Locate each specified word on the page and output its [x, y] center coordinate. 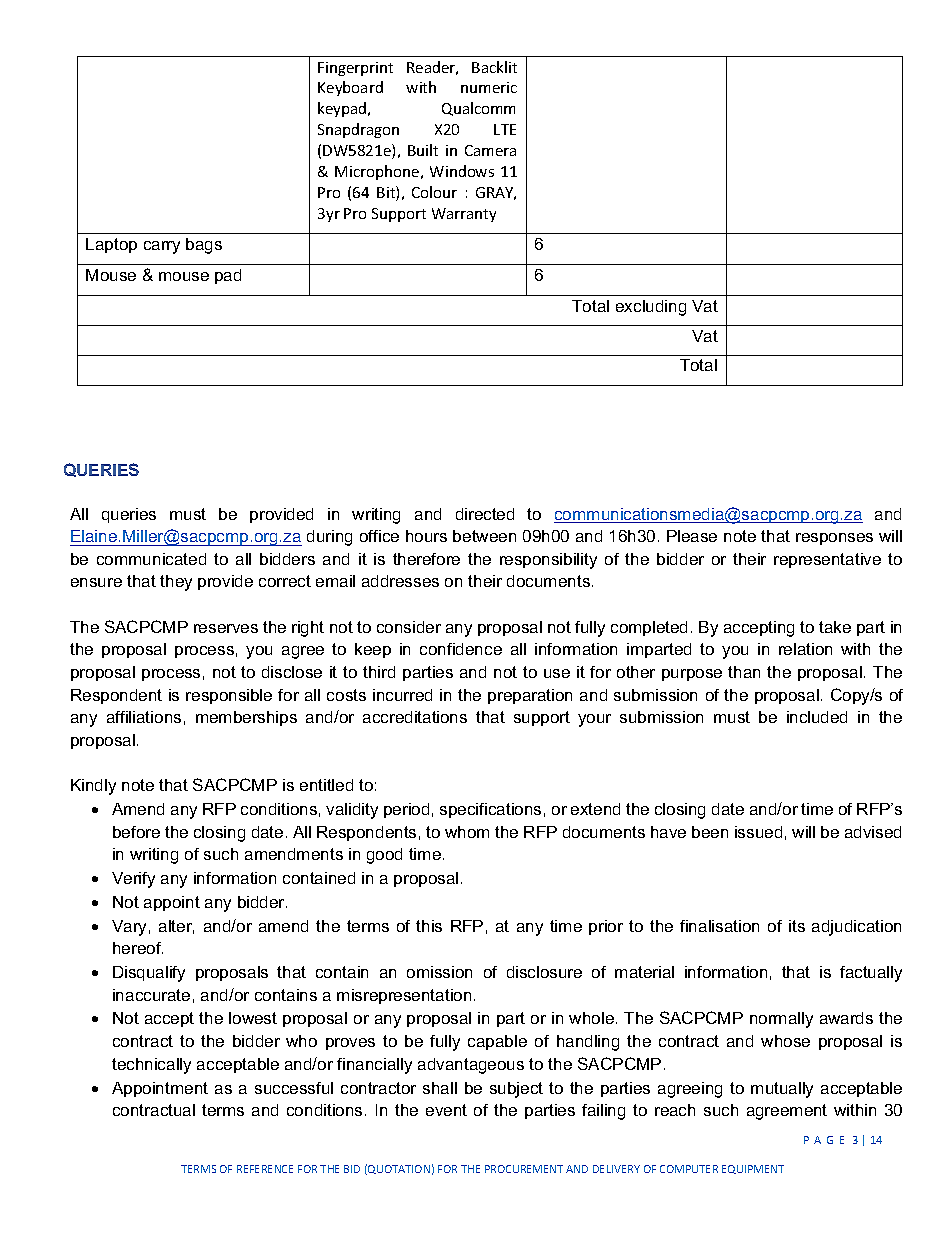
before [136, 832]
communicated [151, 559]
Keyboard [350, 88]
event [446, 1110]
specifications [490, 810]
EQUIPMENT [753, 1169]
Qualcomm [478, 109]
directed [485, 514]
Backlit [494, 67]
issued [758, 832]
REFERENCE [265, 1169]
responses [834, 539]
